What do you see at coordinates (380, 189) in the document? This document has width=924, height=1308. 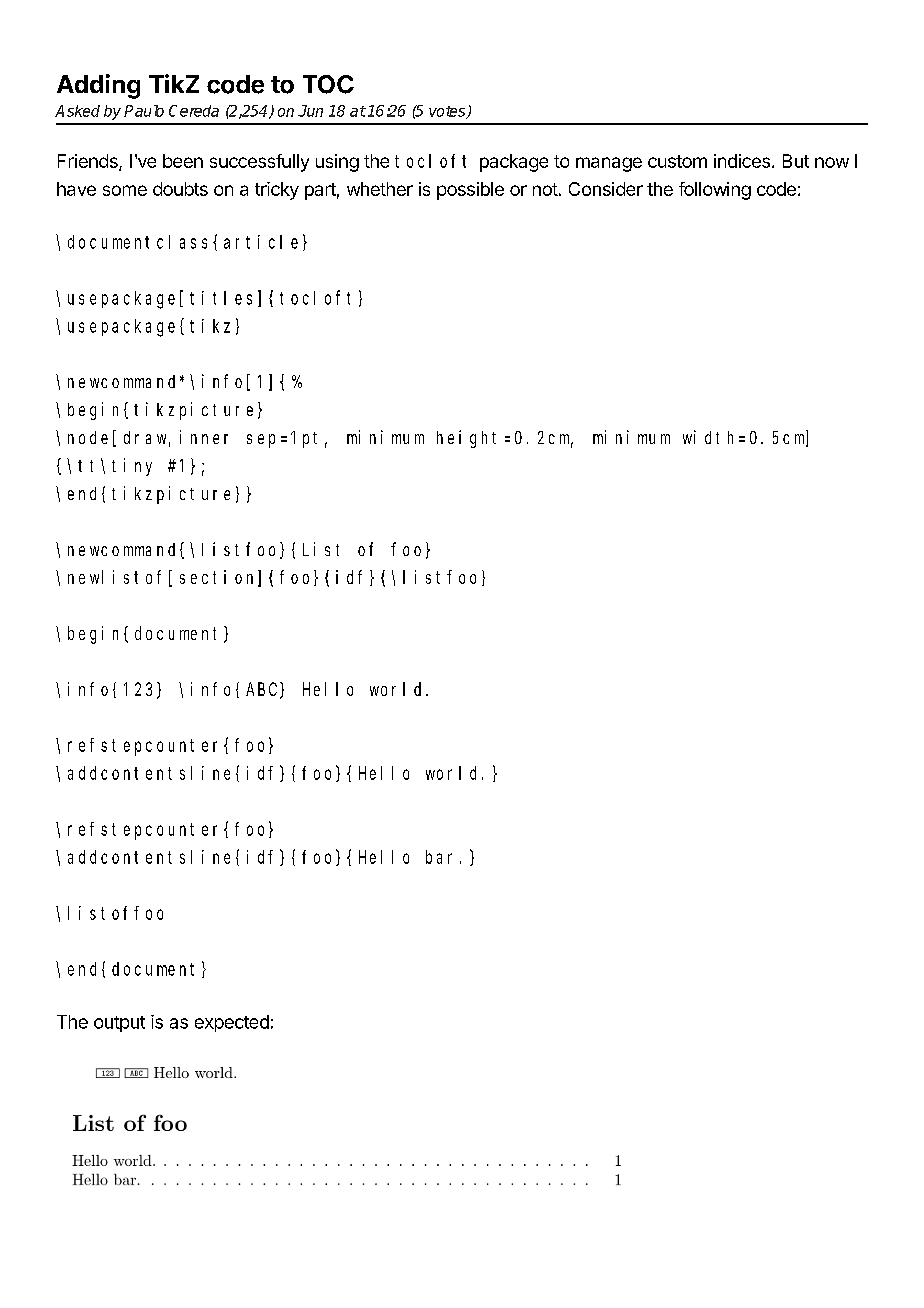 I see `whether` at bounding box center [380, 189].
